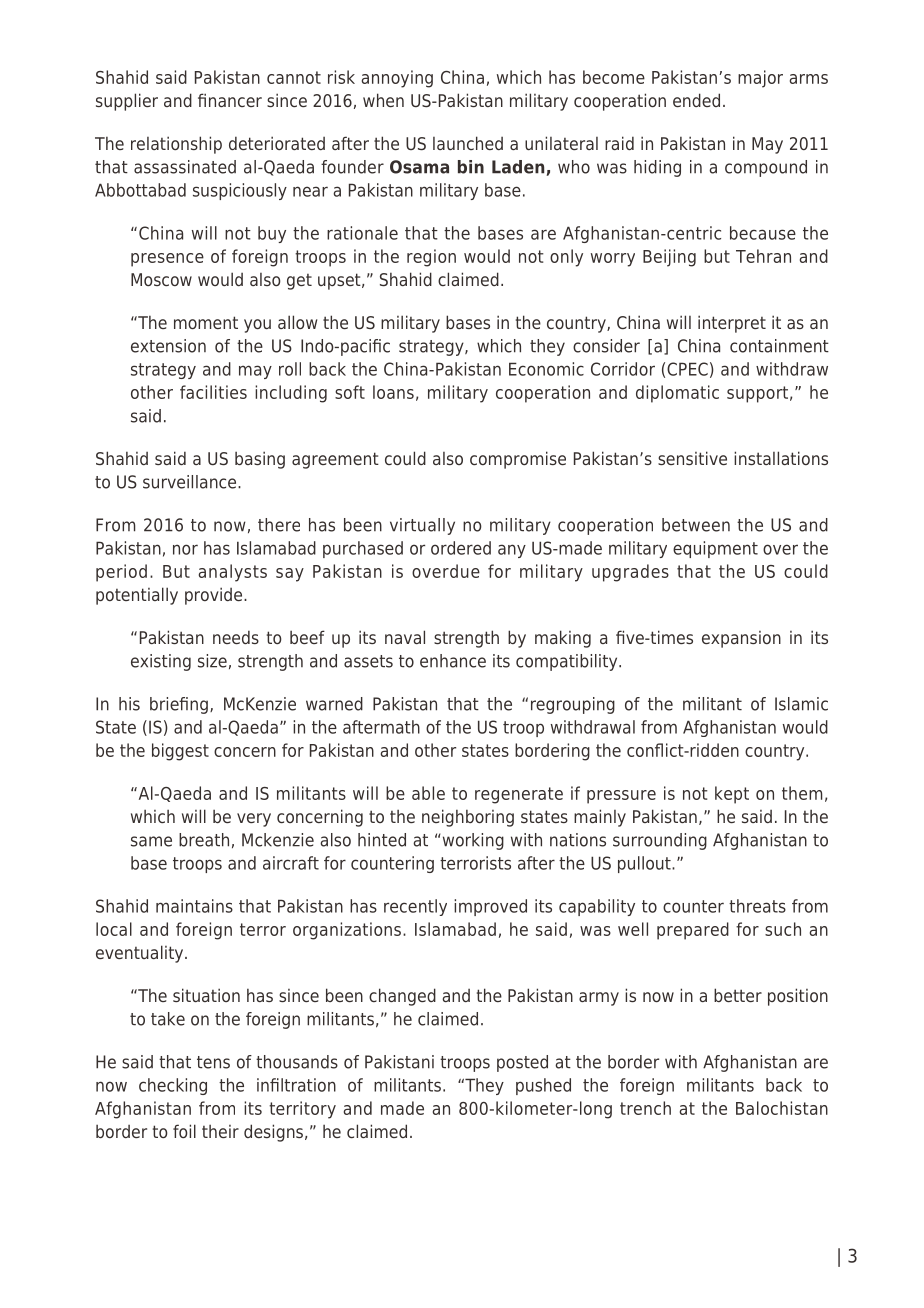 This document has height=1308, width=924. Describe the element at coordinates (696, 100) in the document. I see `ended` at that location.
